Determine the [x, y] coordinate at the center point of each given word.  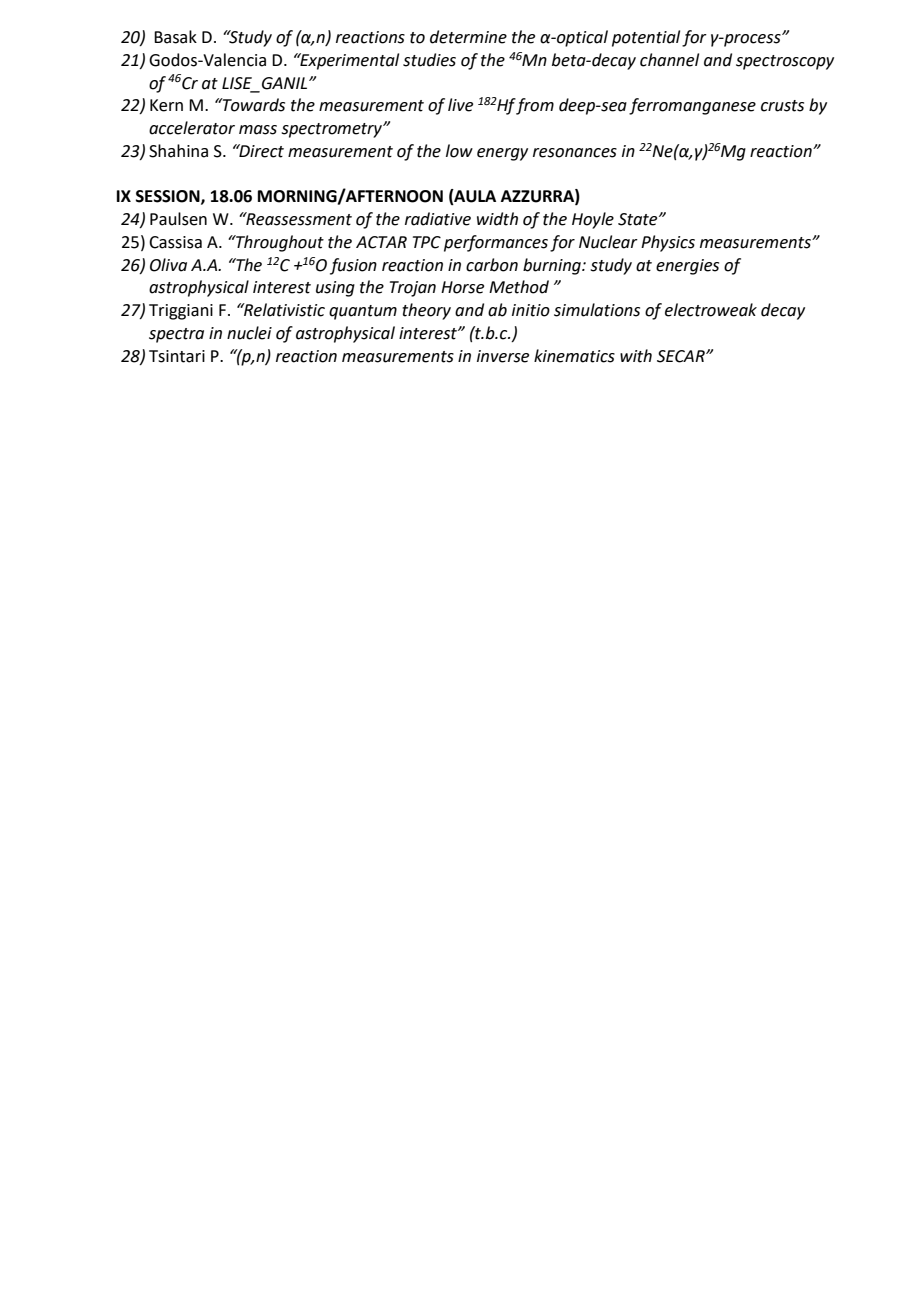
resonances [575, 153]
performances [496, 243]
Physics [668, 243]
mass [258, 130]
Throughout [279, 243]
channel [669, 60]
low [459, 151]
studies [429, 60]
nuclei [249, 333]
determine [468, 37]
